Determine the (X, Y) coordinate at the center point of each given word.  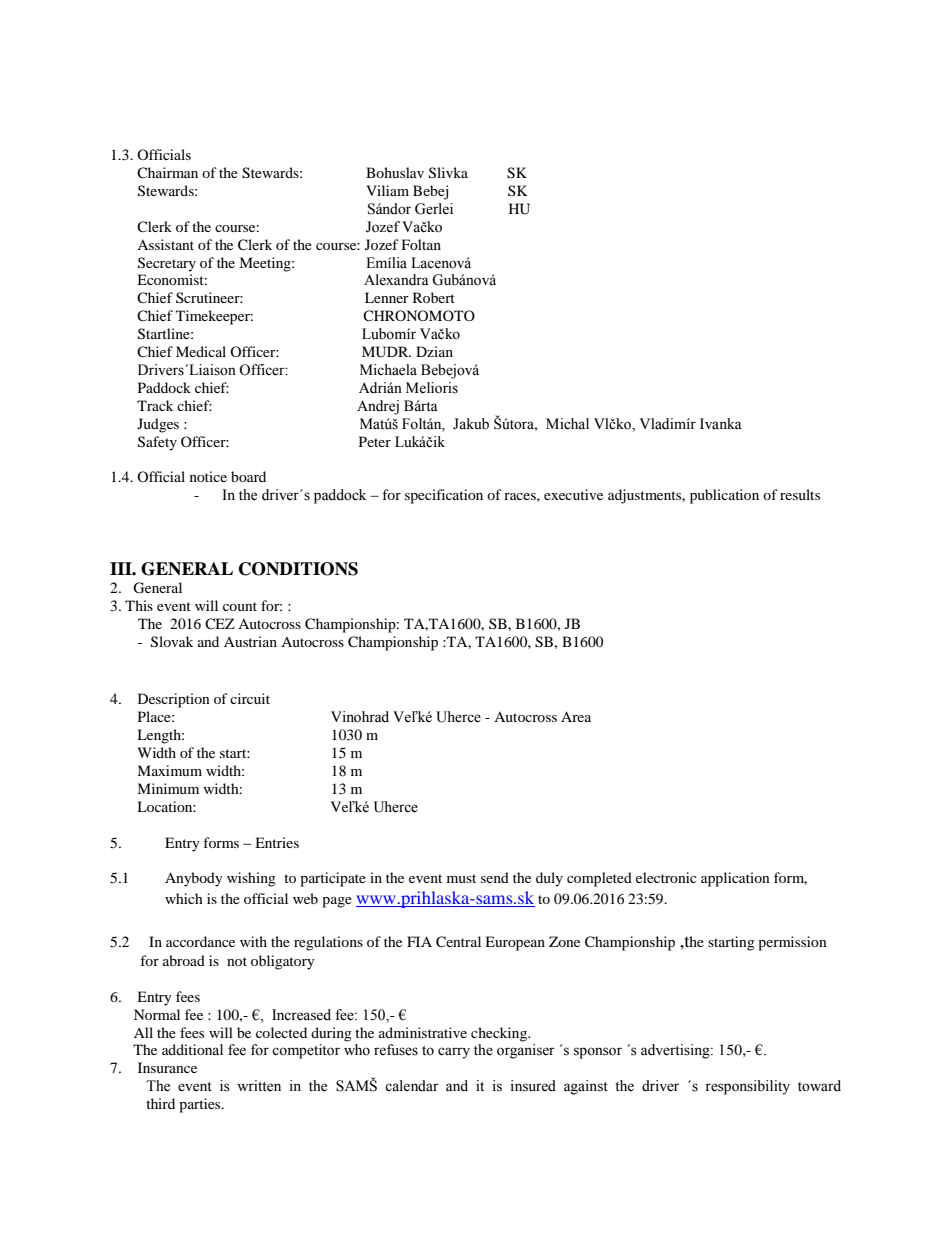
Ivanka (721, 423)
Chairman (167, 172)
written (259, 1086)
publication (724, 496)
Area (576, 716)
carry (454, 1053)
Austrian (250, 641)
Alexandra (396, 280)
